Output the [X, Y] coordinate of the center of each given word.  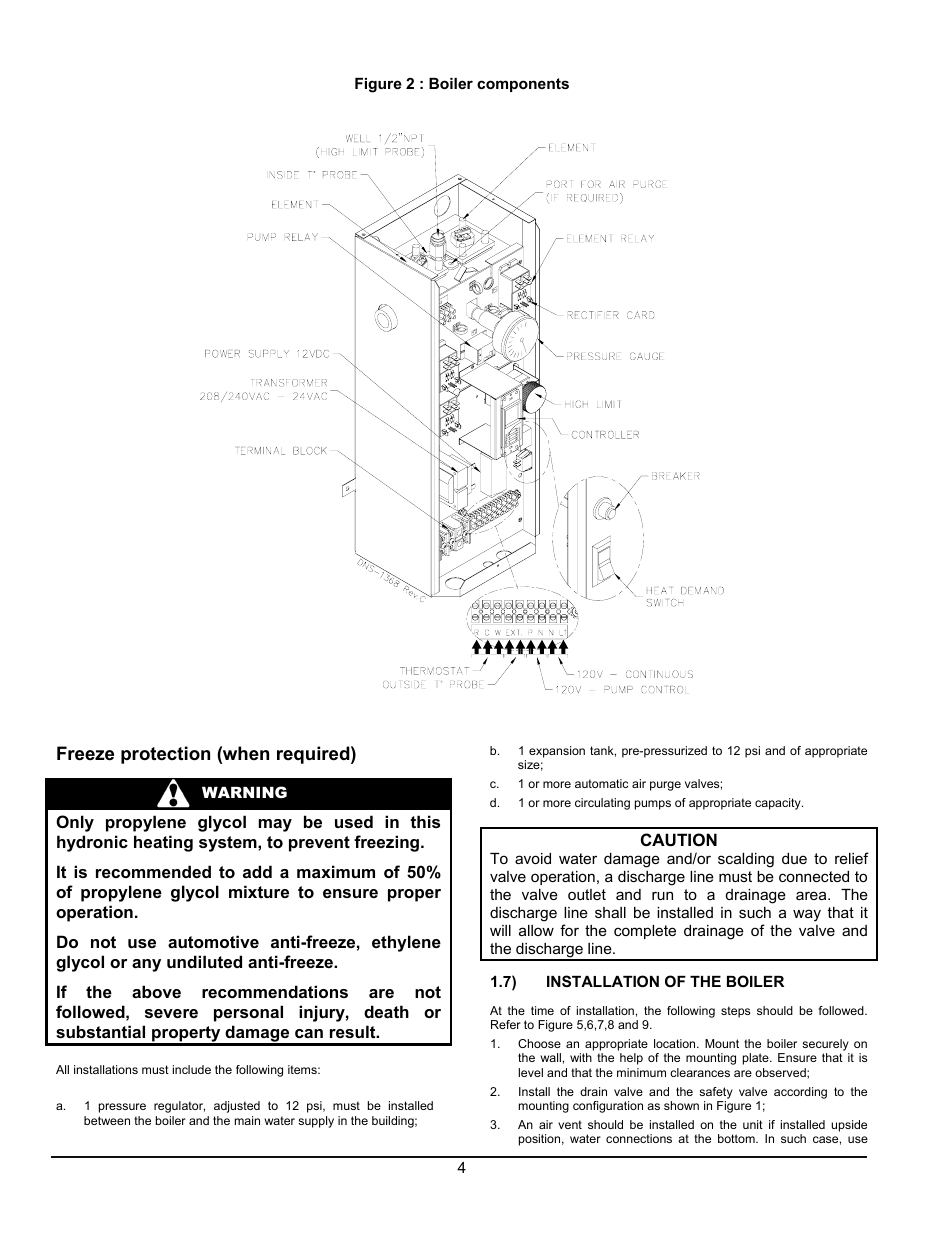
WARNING [244, 792]
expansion [557, 752]
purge [665, 786]
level [530, 1072]
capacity [779, 804]
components [523, 85]
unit [753, 1124]
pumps [653, 805]
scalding [746, 860]
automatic [601, 783]
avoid [533, 858]
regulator [179, 1107]
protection [165, 755]
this [425, 821]
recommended [153, 871]
